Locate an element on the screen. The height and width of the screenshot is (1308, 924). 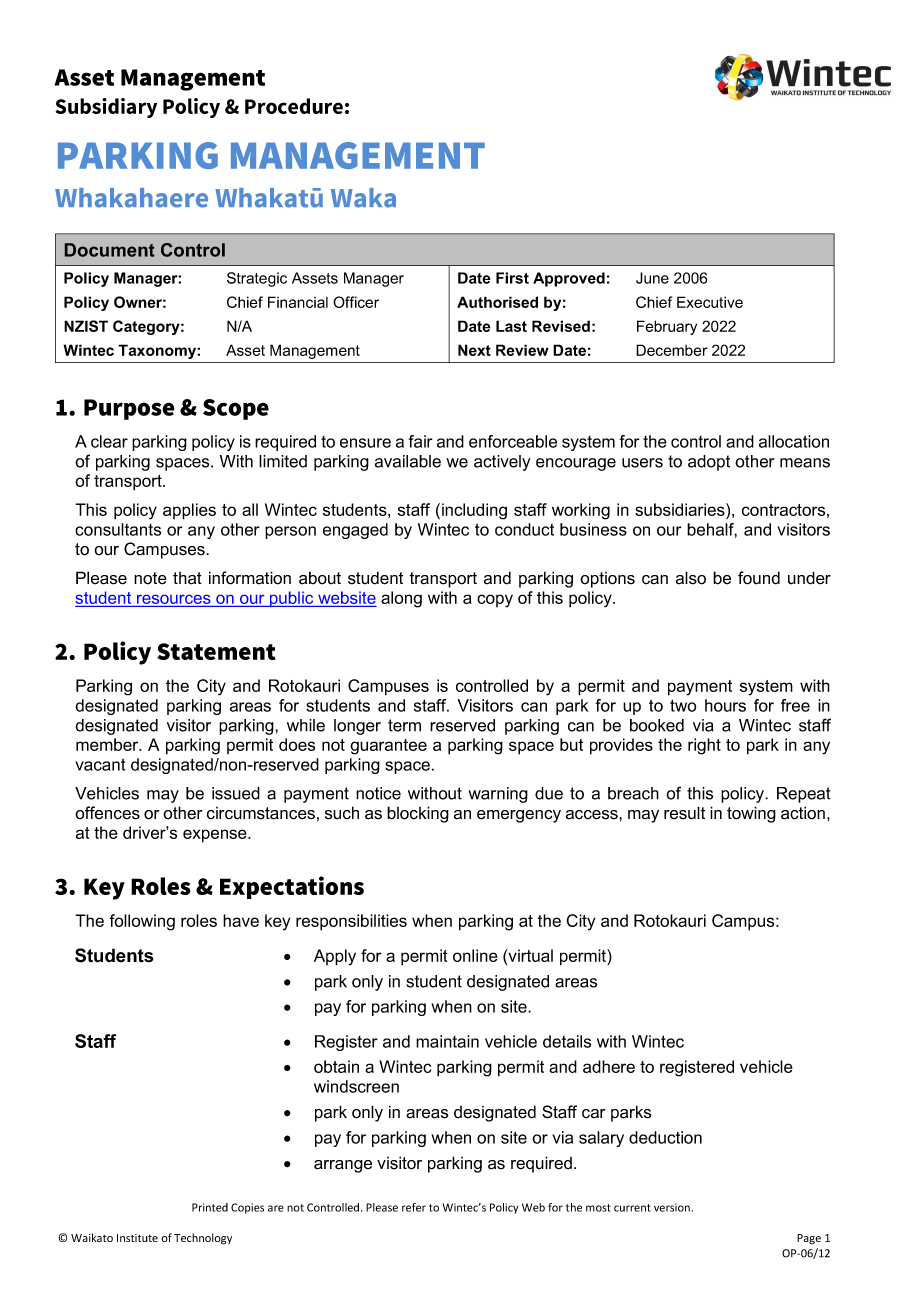
Statement is located at coordinates (216, 651).
